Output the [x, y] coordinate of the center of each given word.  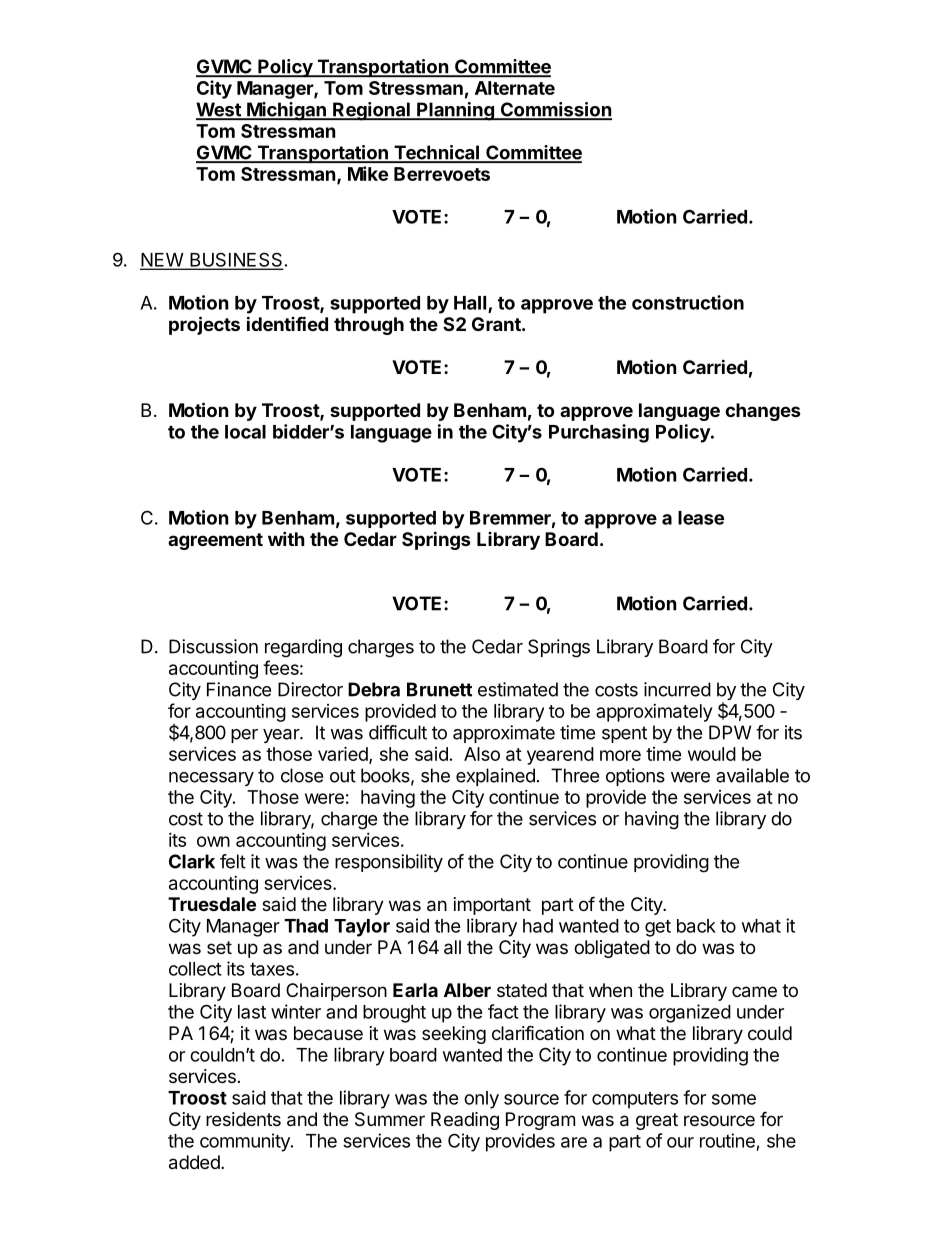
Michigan [286, 111]
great [657, 1121]
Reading [465, 1121]
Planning [455, 111]
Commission [555, 110]
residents [243, 1119]
